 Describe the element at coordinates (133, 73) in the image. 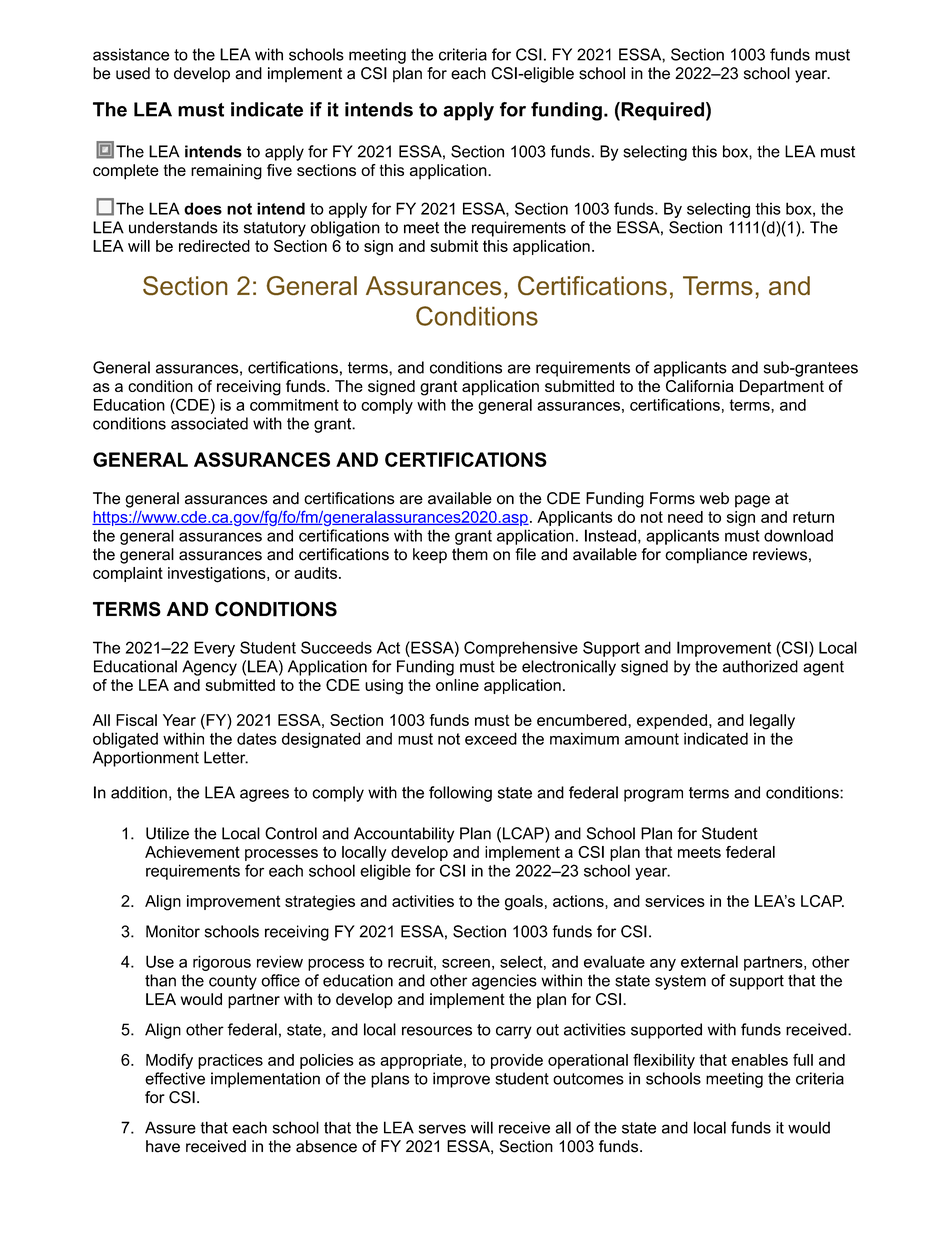

I see `used` at that location.
